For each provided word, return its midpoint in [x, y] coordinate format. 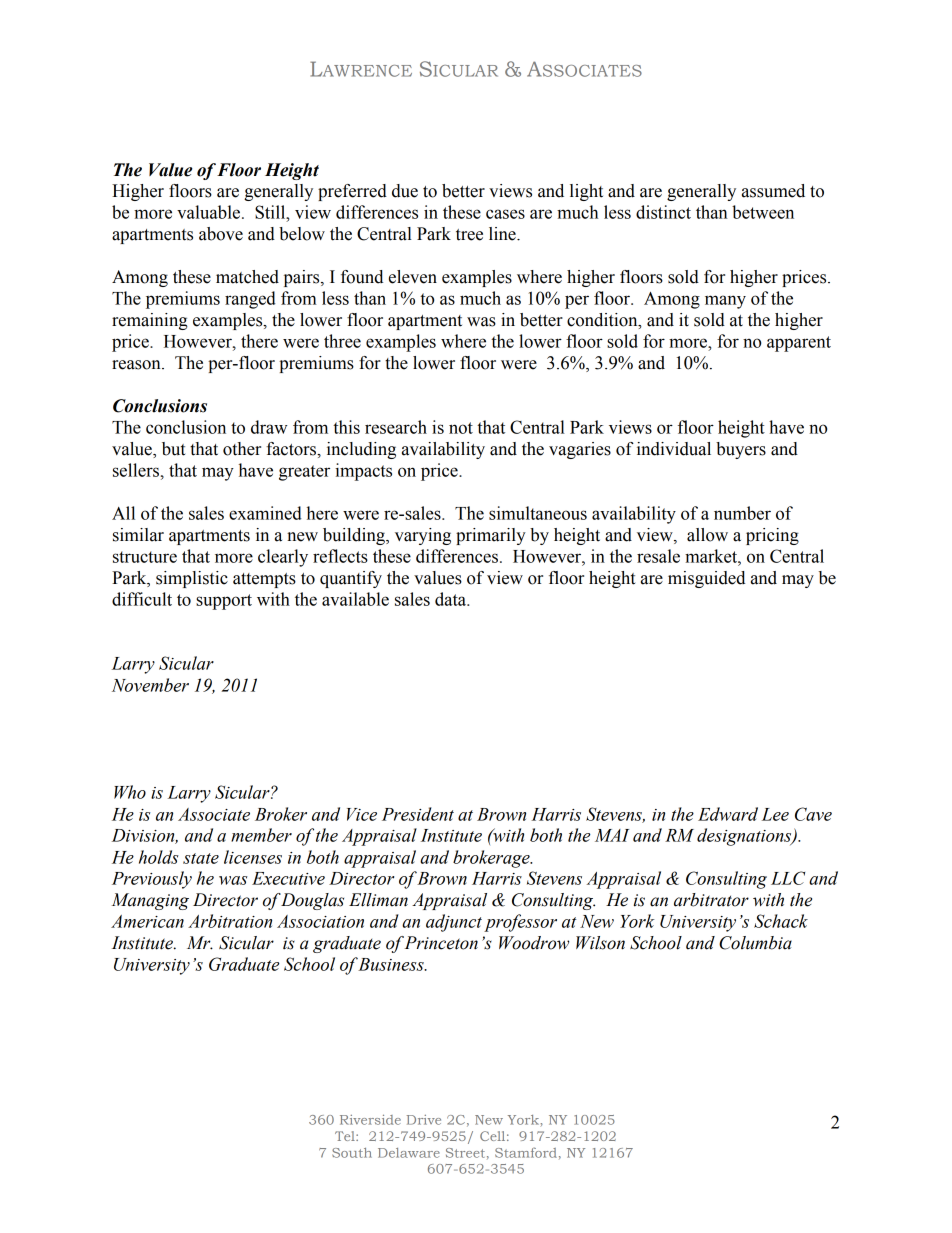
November [150, 685]
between [763, 212]
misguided [706, 579]
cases [505, 214]
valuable [208, 212]
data [451, 599]
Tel [346, 1136]
